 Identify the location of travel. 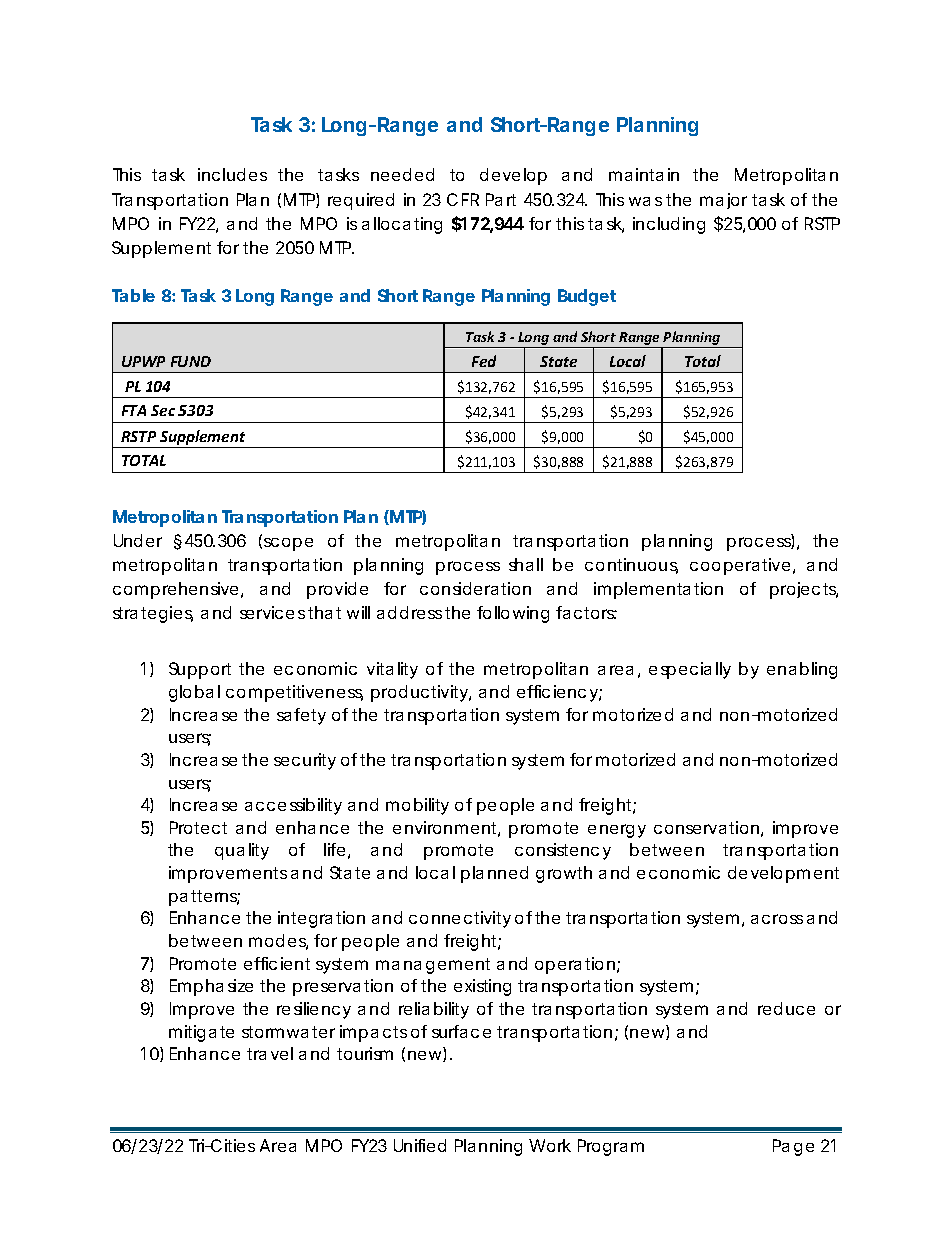
(270, 1053).
